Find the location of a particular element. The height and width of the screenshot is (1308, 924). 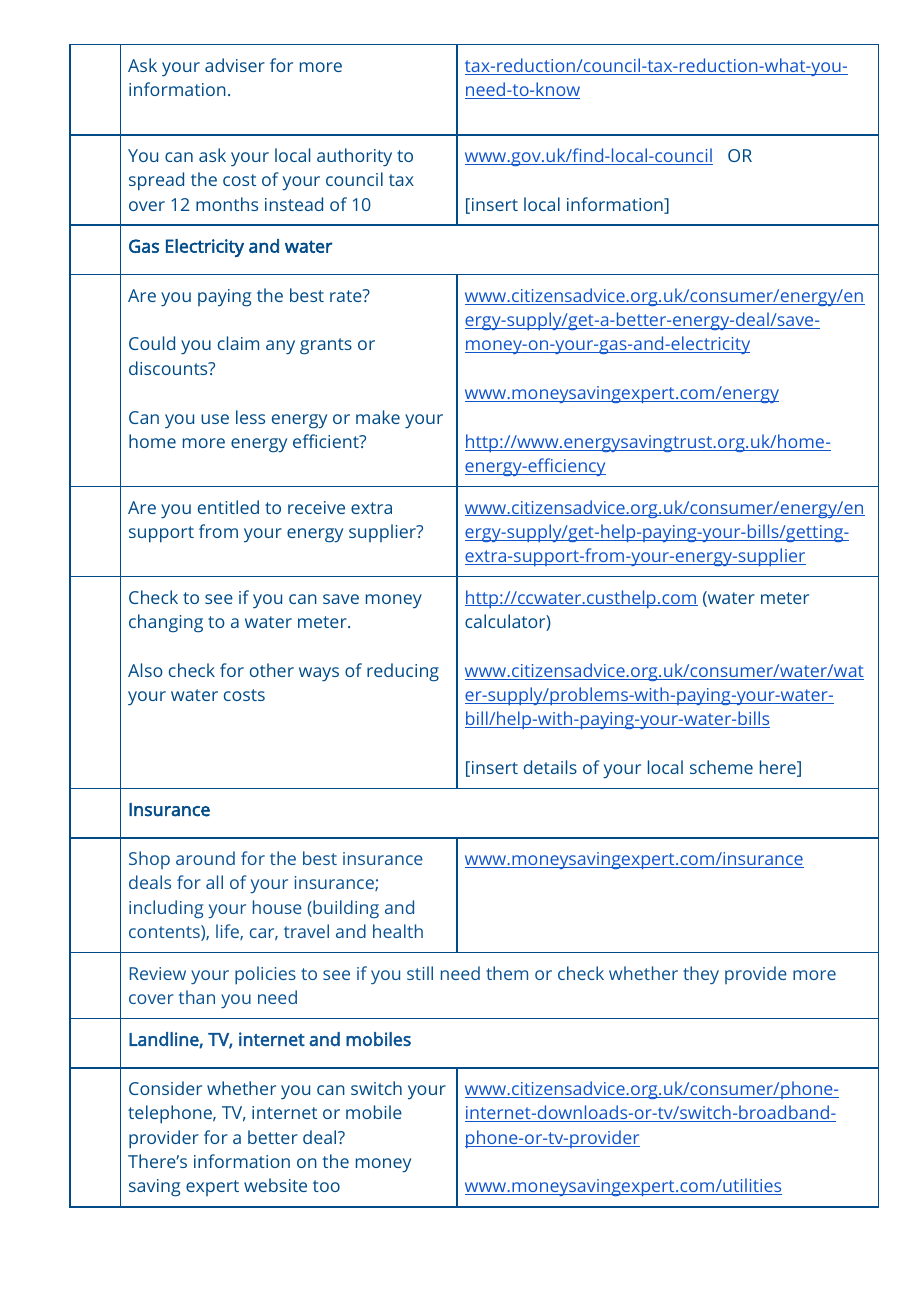

reducing is located at coordinates (403, 672).
